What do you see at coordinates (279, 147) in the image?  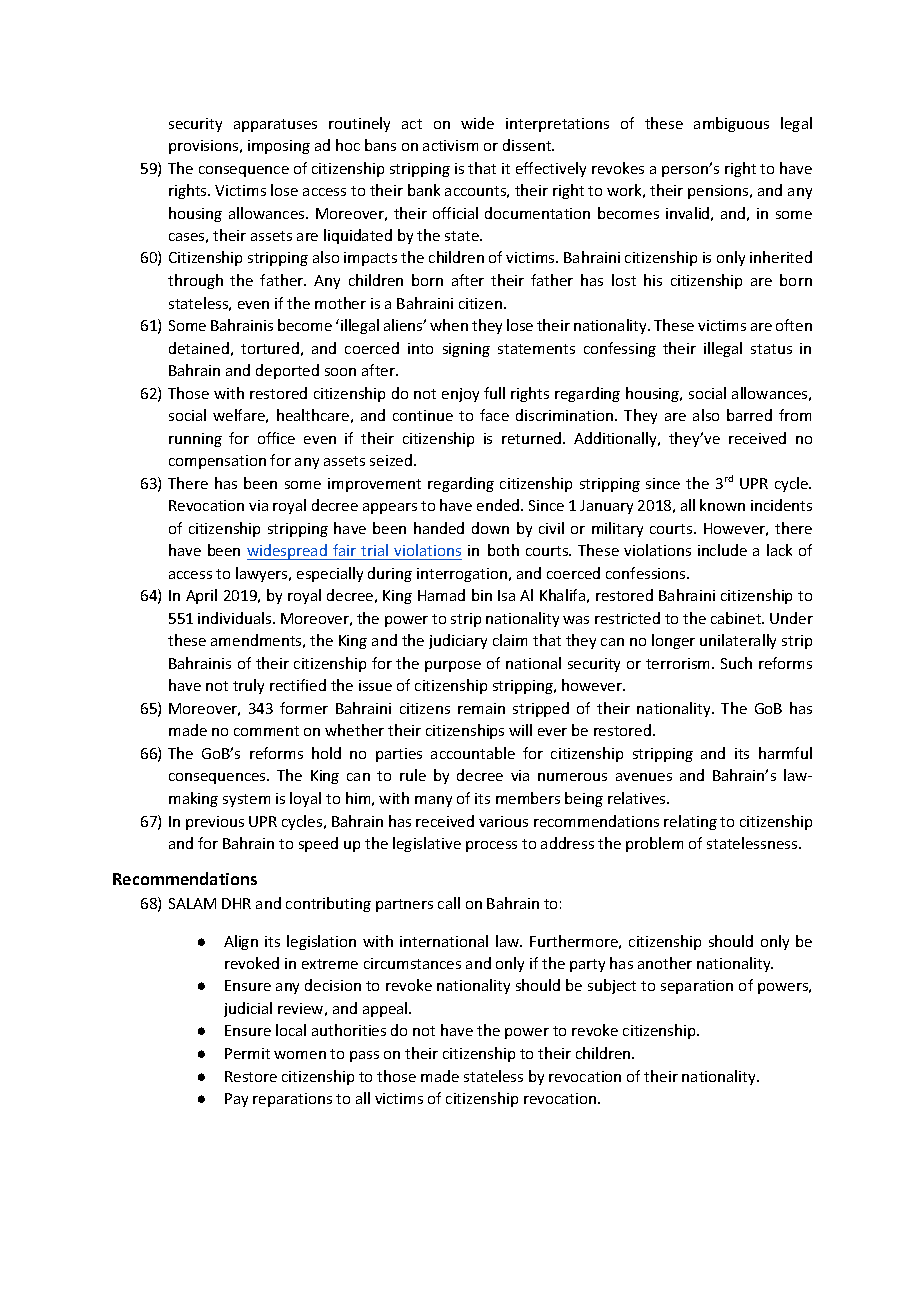 I see `imposing` at bounding box center [279, 147].
